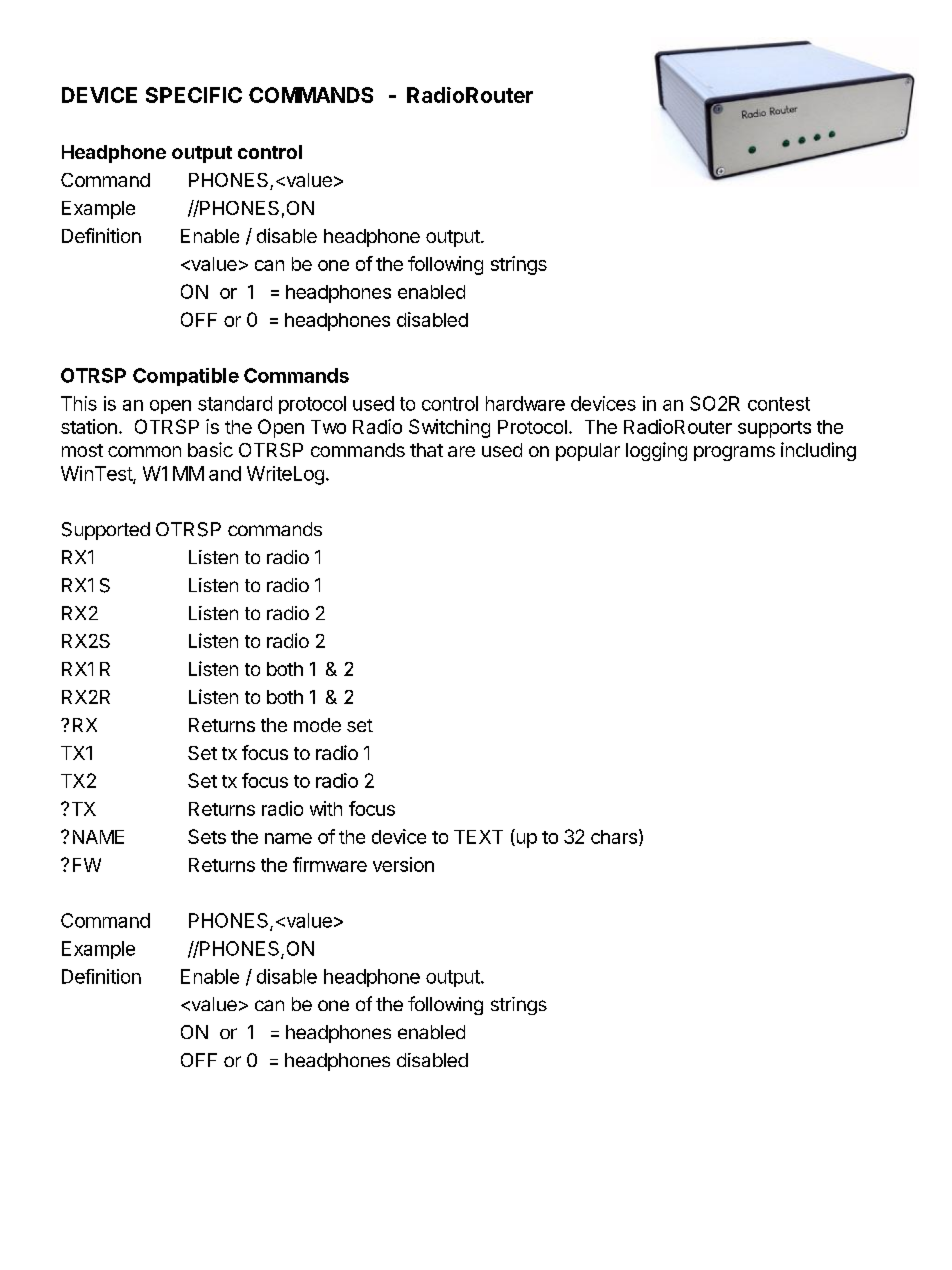  What do you see at coordinates (734, 453) in the screenshot?
I see `programs` at bounding box center [734, 453].
